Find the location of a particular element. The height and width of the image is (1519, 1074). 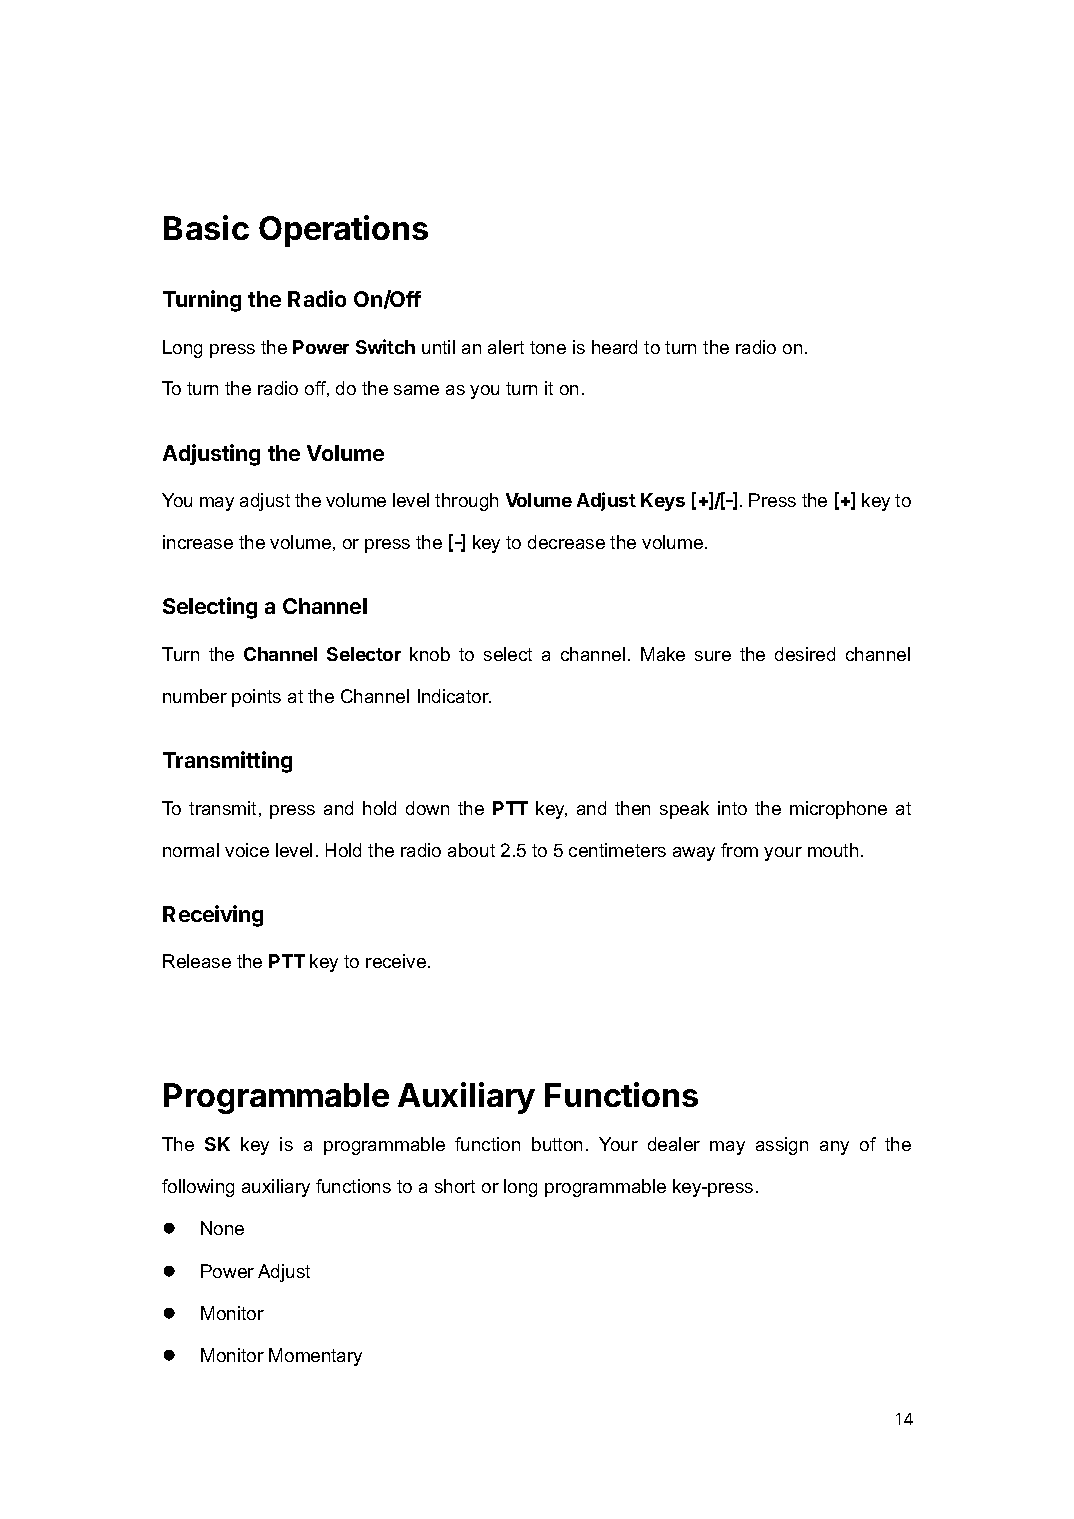

knob is located at coordinates (430, 654).
